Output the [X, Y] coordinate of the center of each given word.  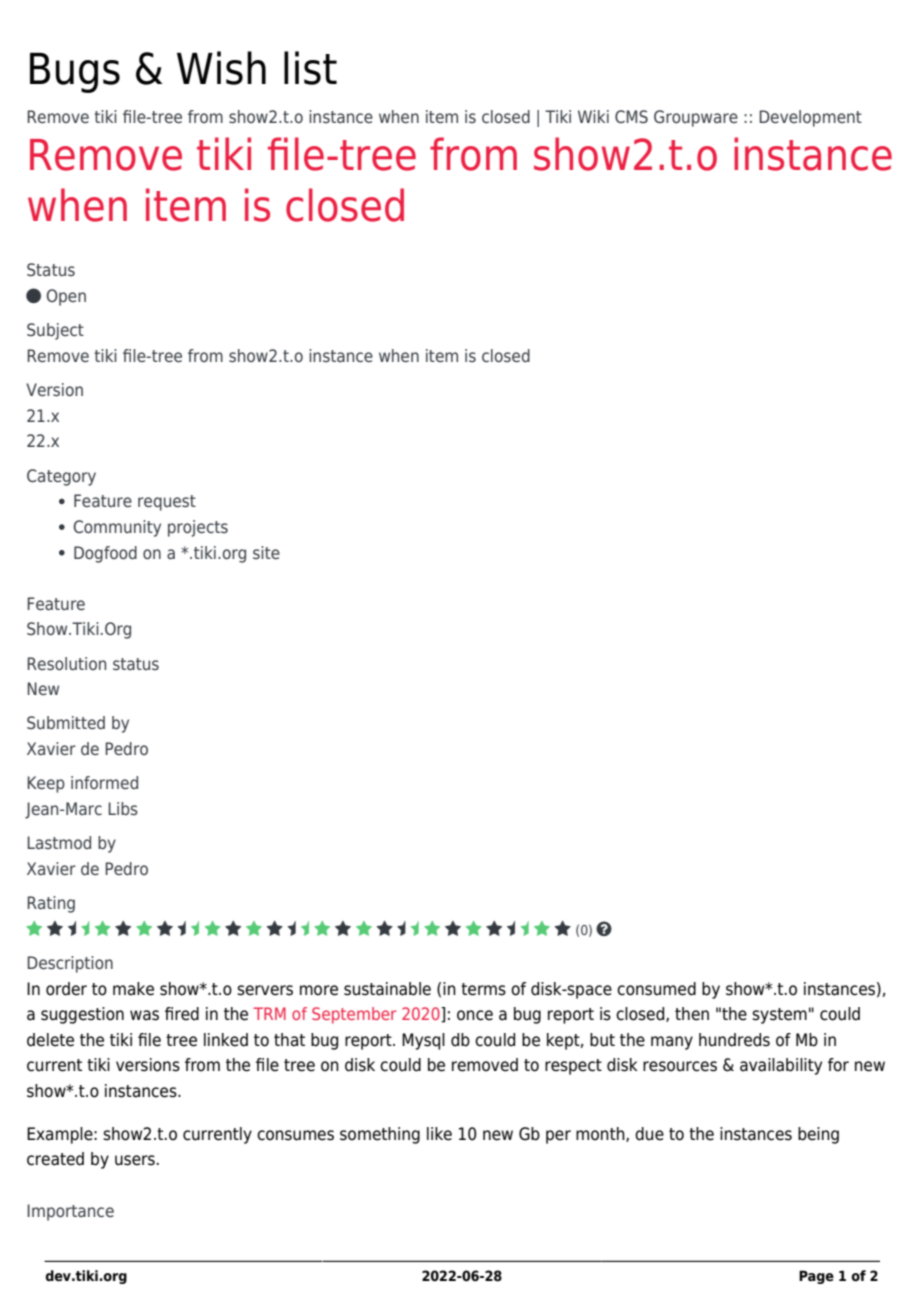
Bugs [75, 73]
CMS [631, 116]
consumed [656, 989]
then [692, 1014]
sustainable [387, 989]
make [133, 989]
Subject [55, 331]
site [266, 552]
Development [810, 118]
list [310, 68]
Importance [70, 1212]
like [439, 1134]
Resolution [66, 663]
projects [198, 528]
